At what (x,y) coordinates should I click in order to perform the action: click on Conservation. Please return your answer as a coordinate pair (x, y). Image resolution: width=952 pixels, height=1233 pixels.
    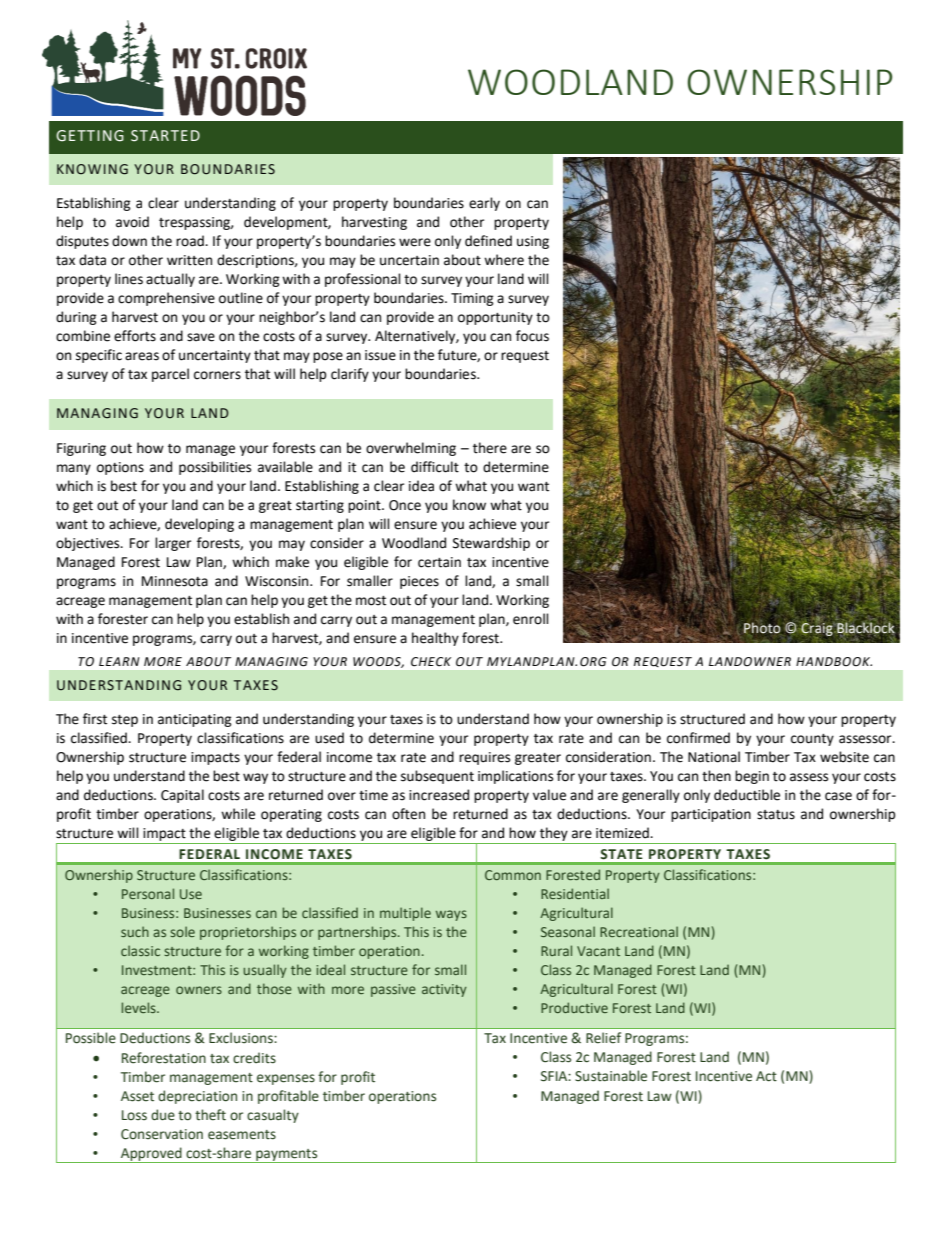
    Looking at the image, I should click on (162, 1134).
